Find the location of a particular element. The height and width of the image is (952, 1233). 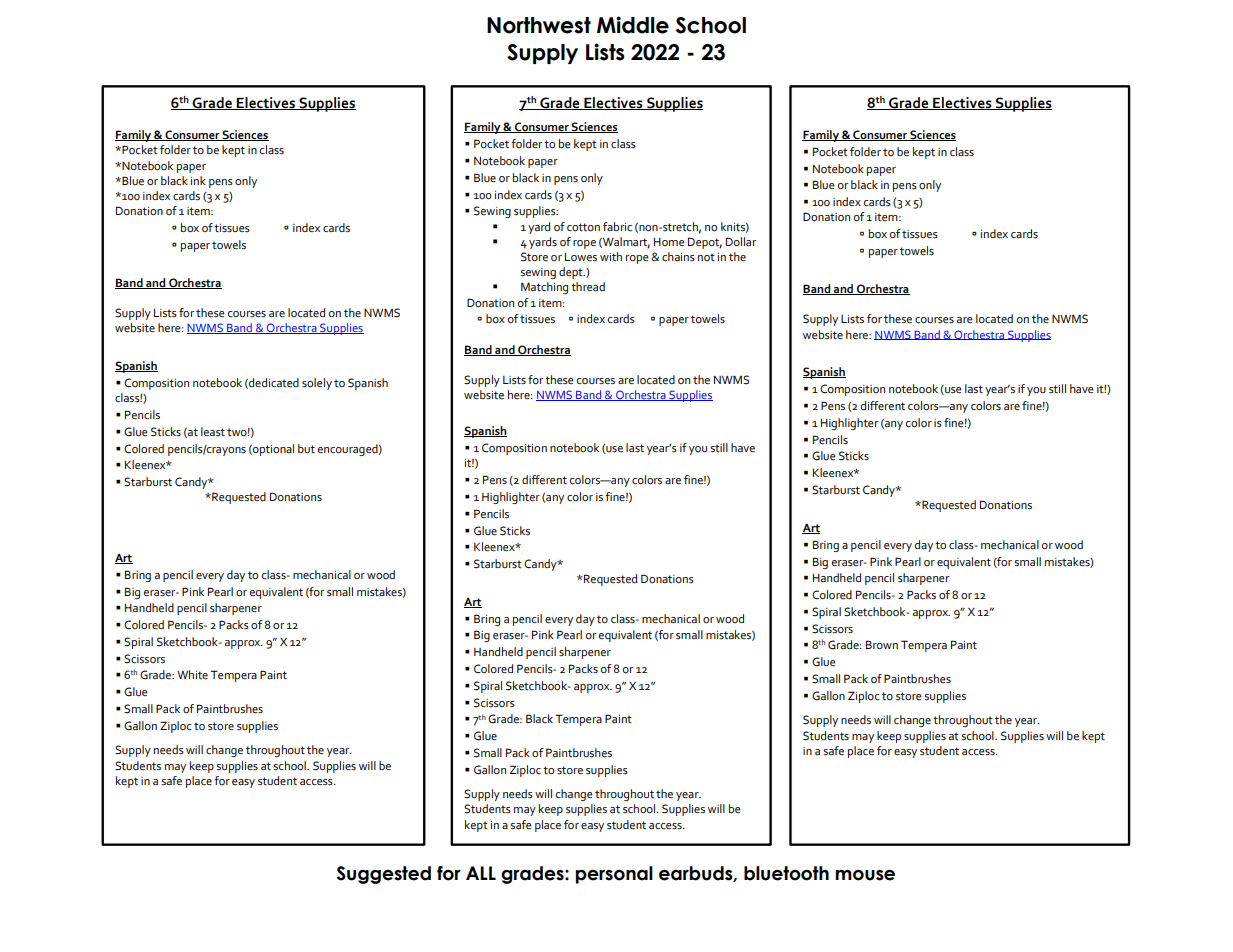

Brown is located at coordinates (882, 645).
